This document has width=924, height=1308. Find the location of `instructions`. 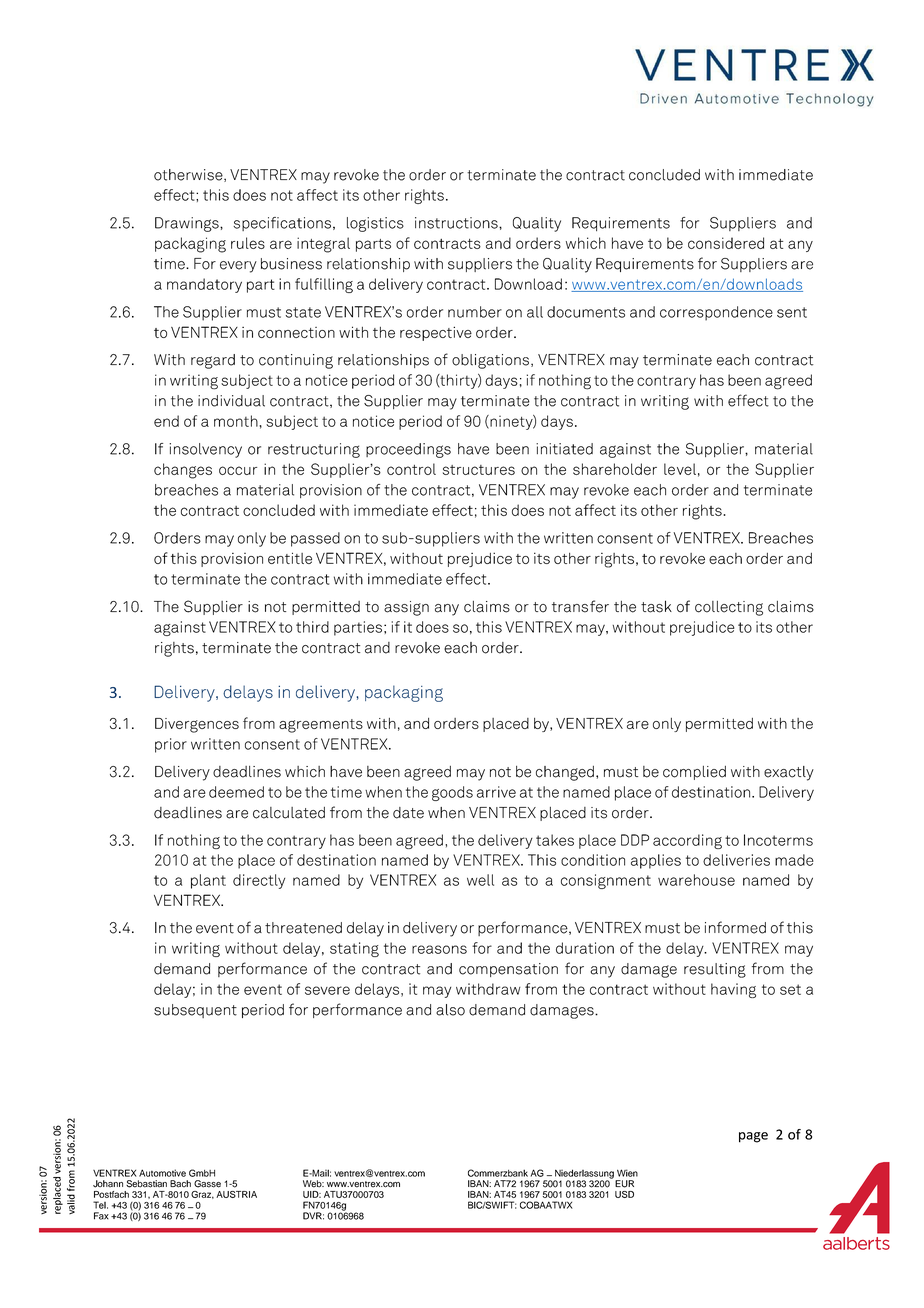

instructions is located at coordinates (457, 223).
